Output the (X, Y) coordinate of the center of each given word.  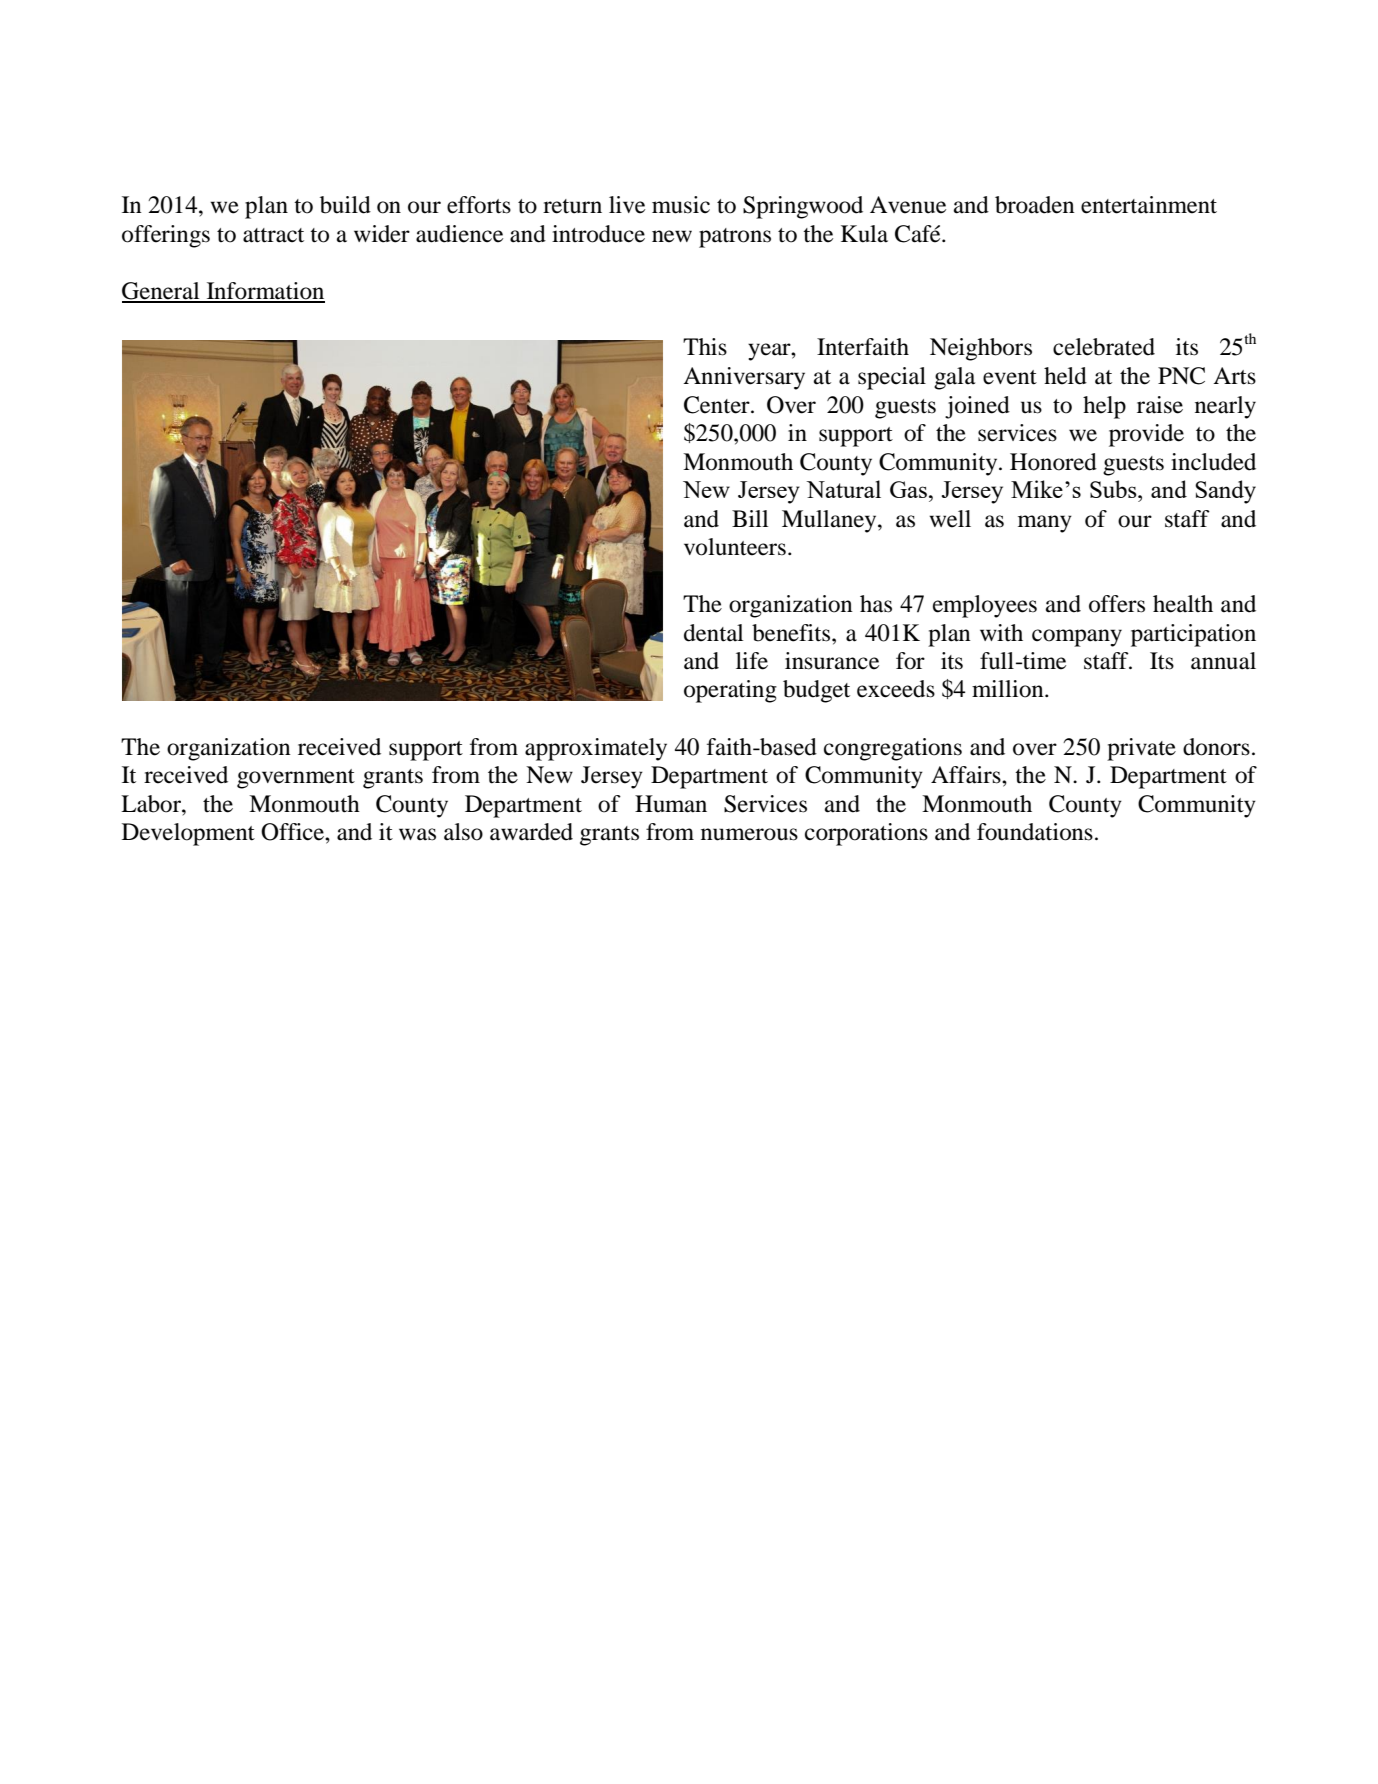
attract (273, 235)
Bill (750, 518)
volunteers (735, 547)
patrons (735, 238)
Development (188, 834)
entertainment (1149, 205)
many (1045, 524)
